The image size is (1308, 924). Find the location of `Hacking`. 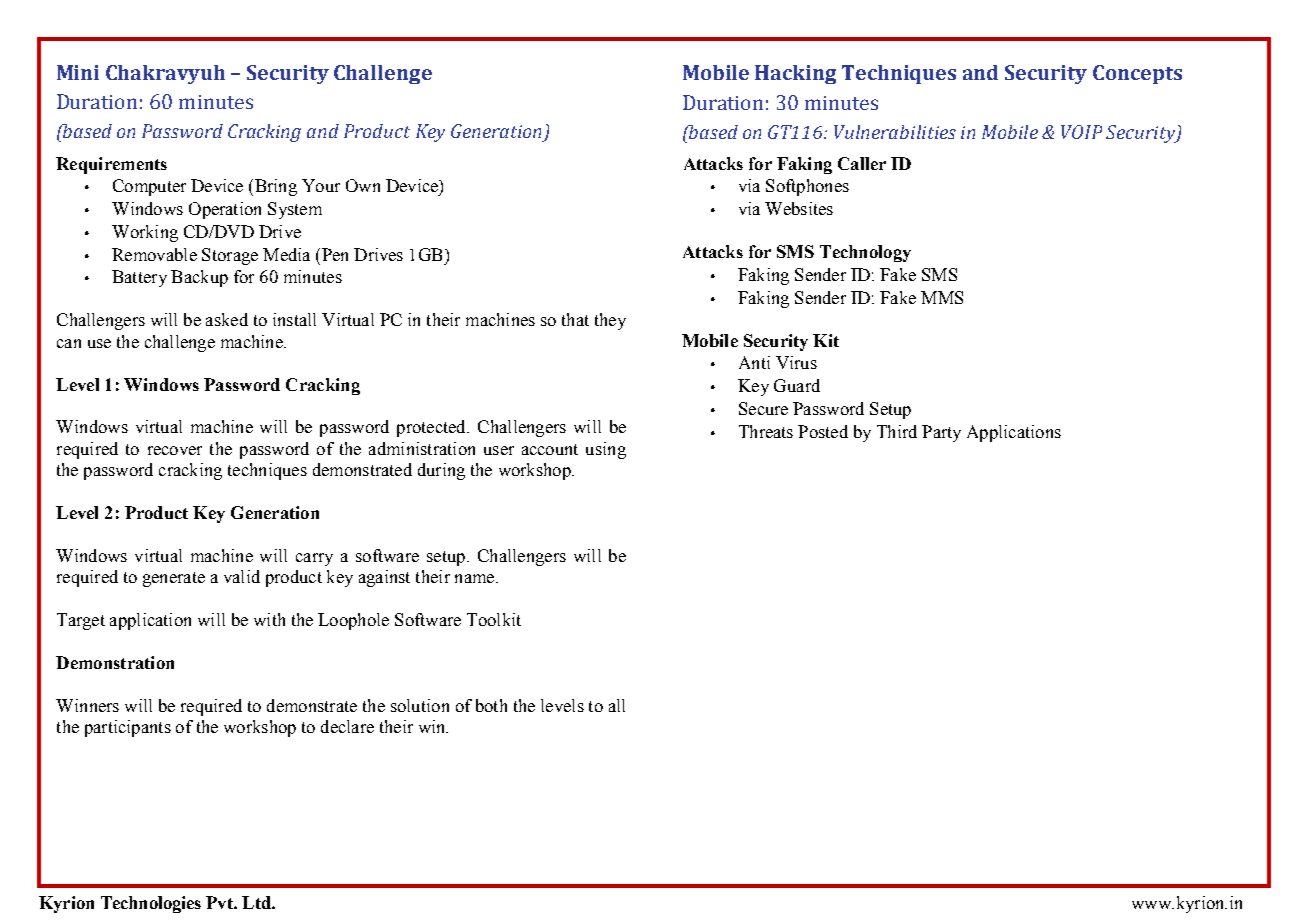

Hacking is located at coordinates (795, 74).
